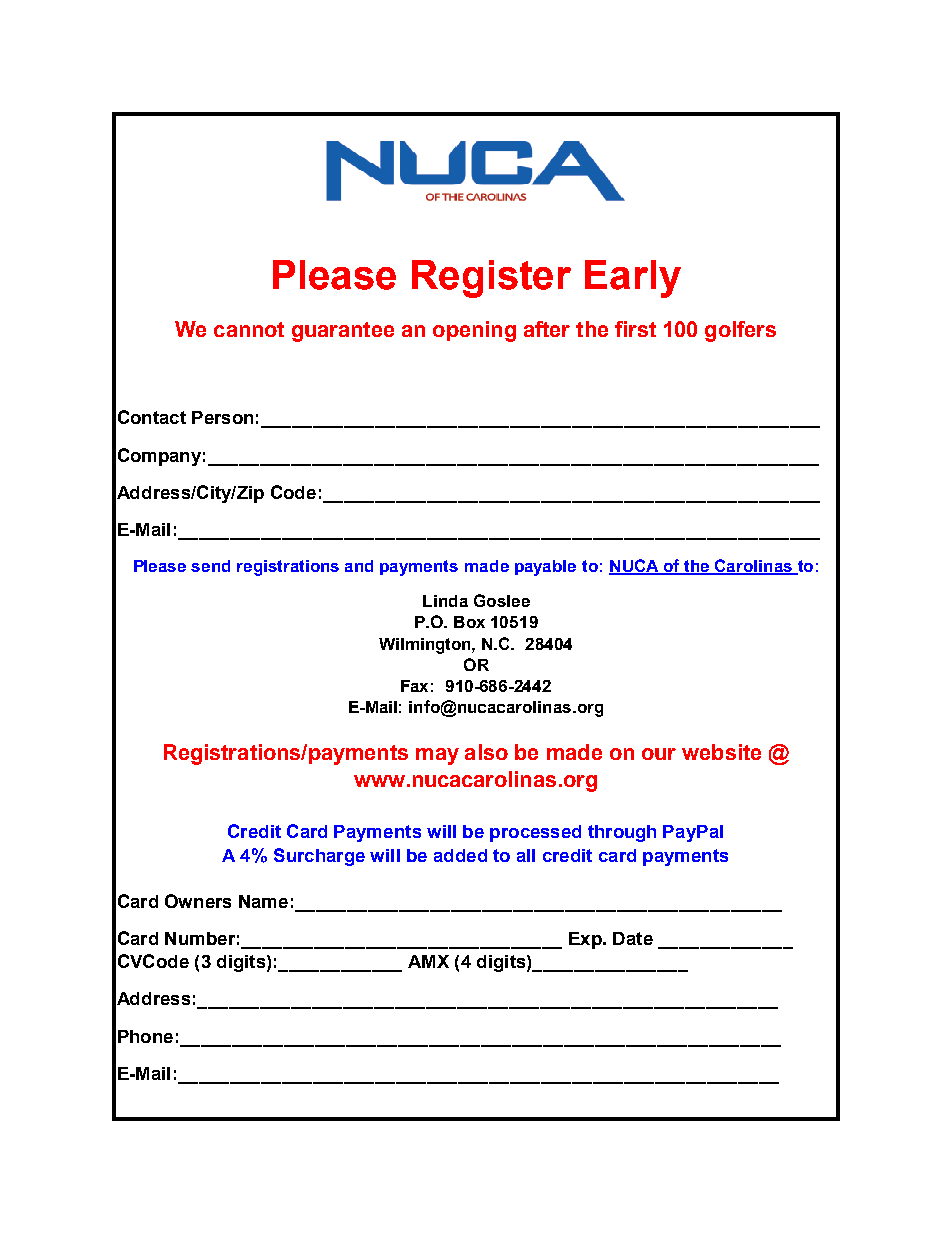 The height and width of the page is (1233, 952). Describe the element at coordinates (545, 568) in the page. I see `payable` at that location.
